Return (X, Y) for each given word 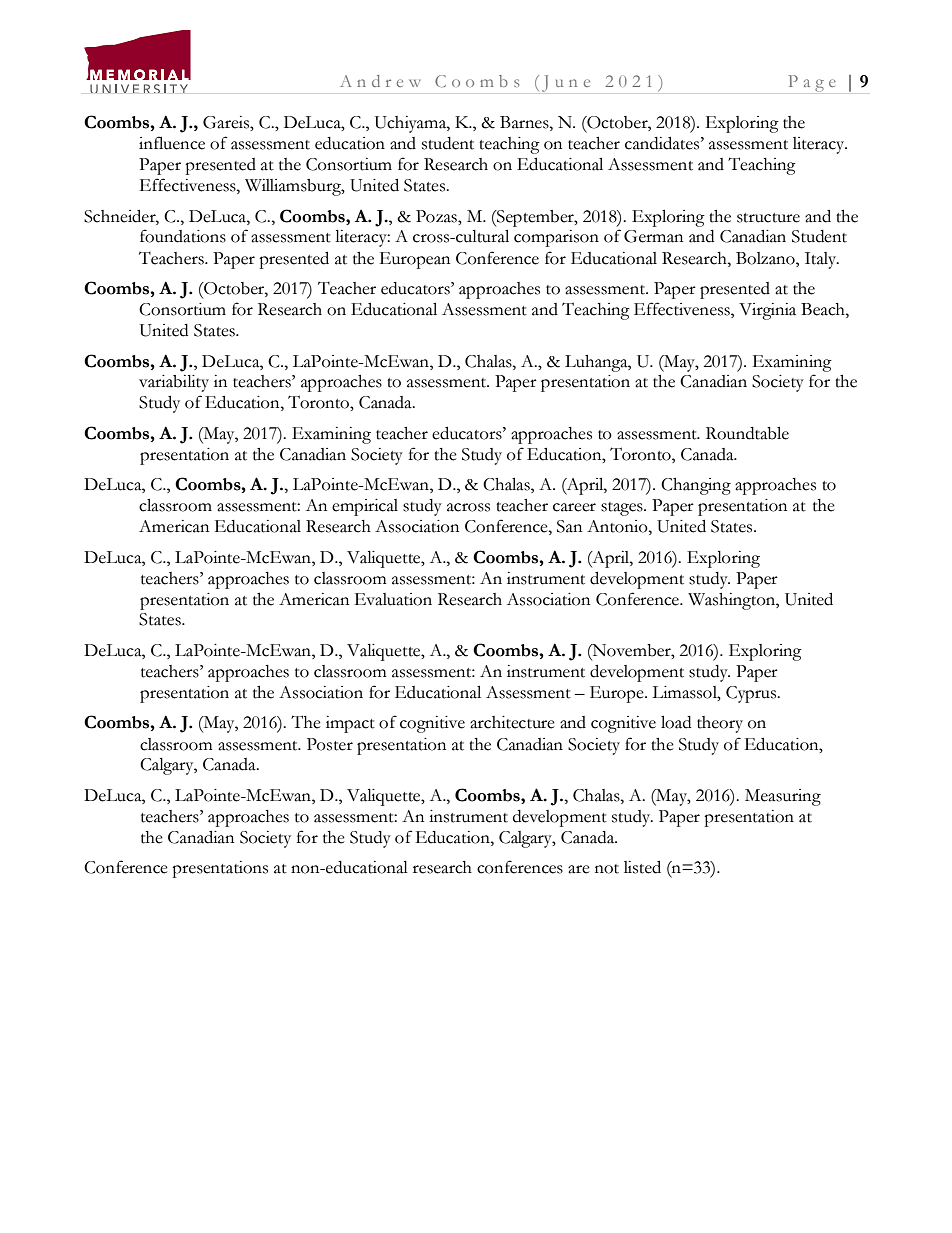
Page (812, 83)
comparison (556, 238)
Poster (330, 744)
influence (172, 143)
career (574, 507)
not (607, 869)
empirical (365, 507)
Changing (696, 486)
